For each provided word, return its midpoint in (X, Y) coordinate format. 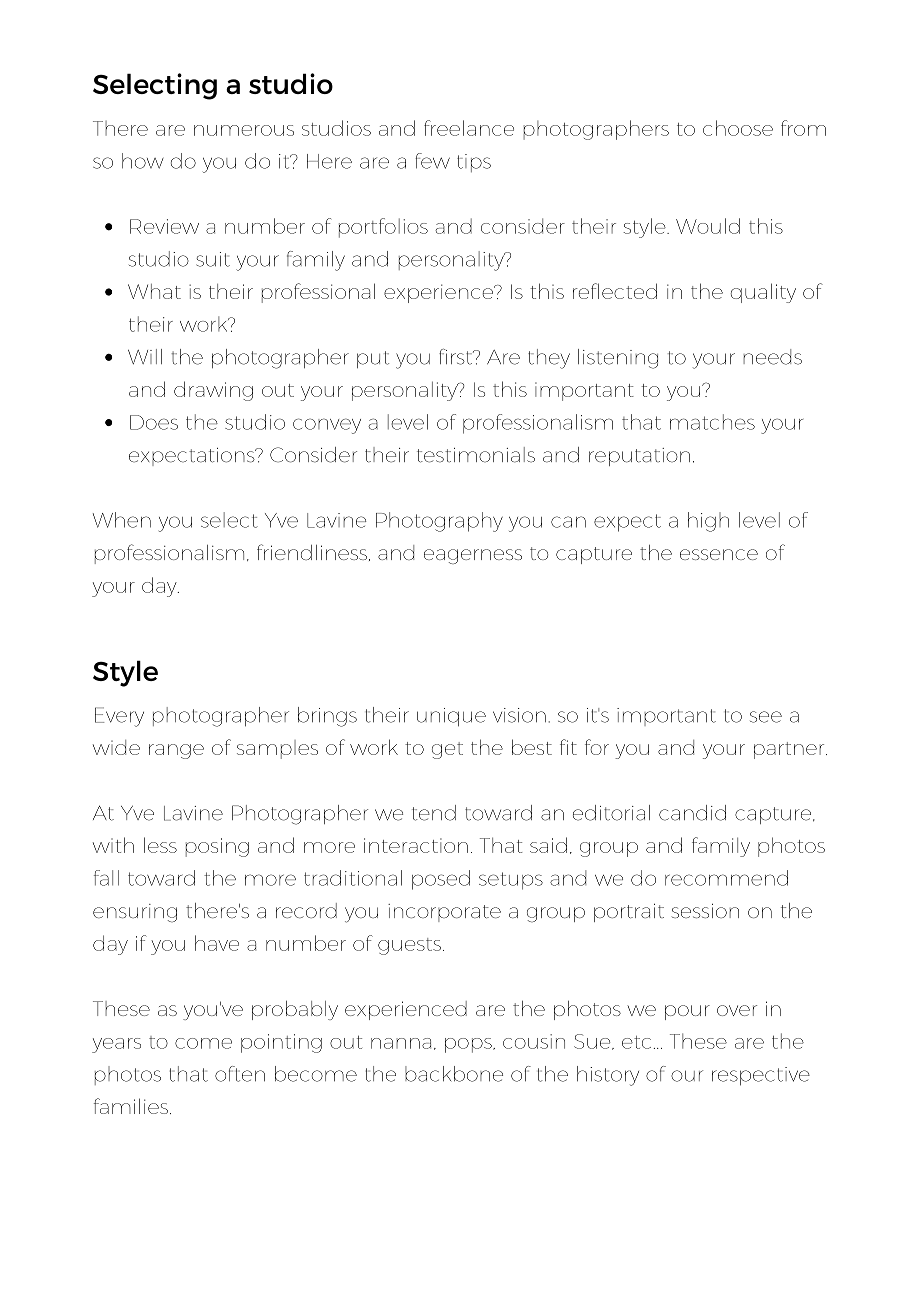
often (240, 1074)
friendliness (312, 552)
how (142, 161)
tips (474, 163)
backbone (454, 1074)
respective (761, 1076)
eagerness (473, 556)
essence (719, 554)
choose (738, 128)
